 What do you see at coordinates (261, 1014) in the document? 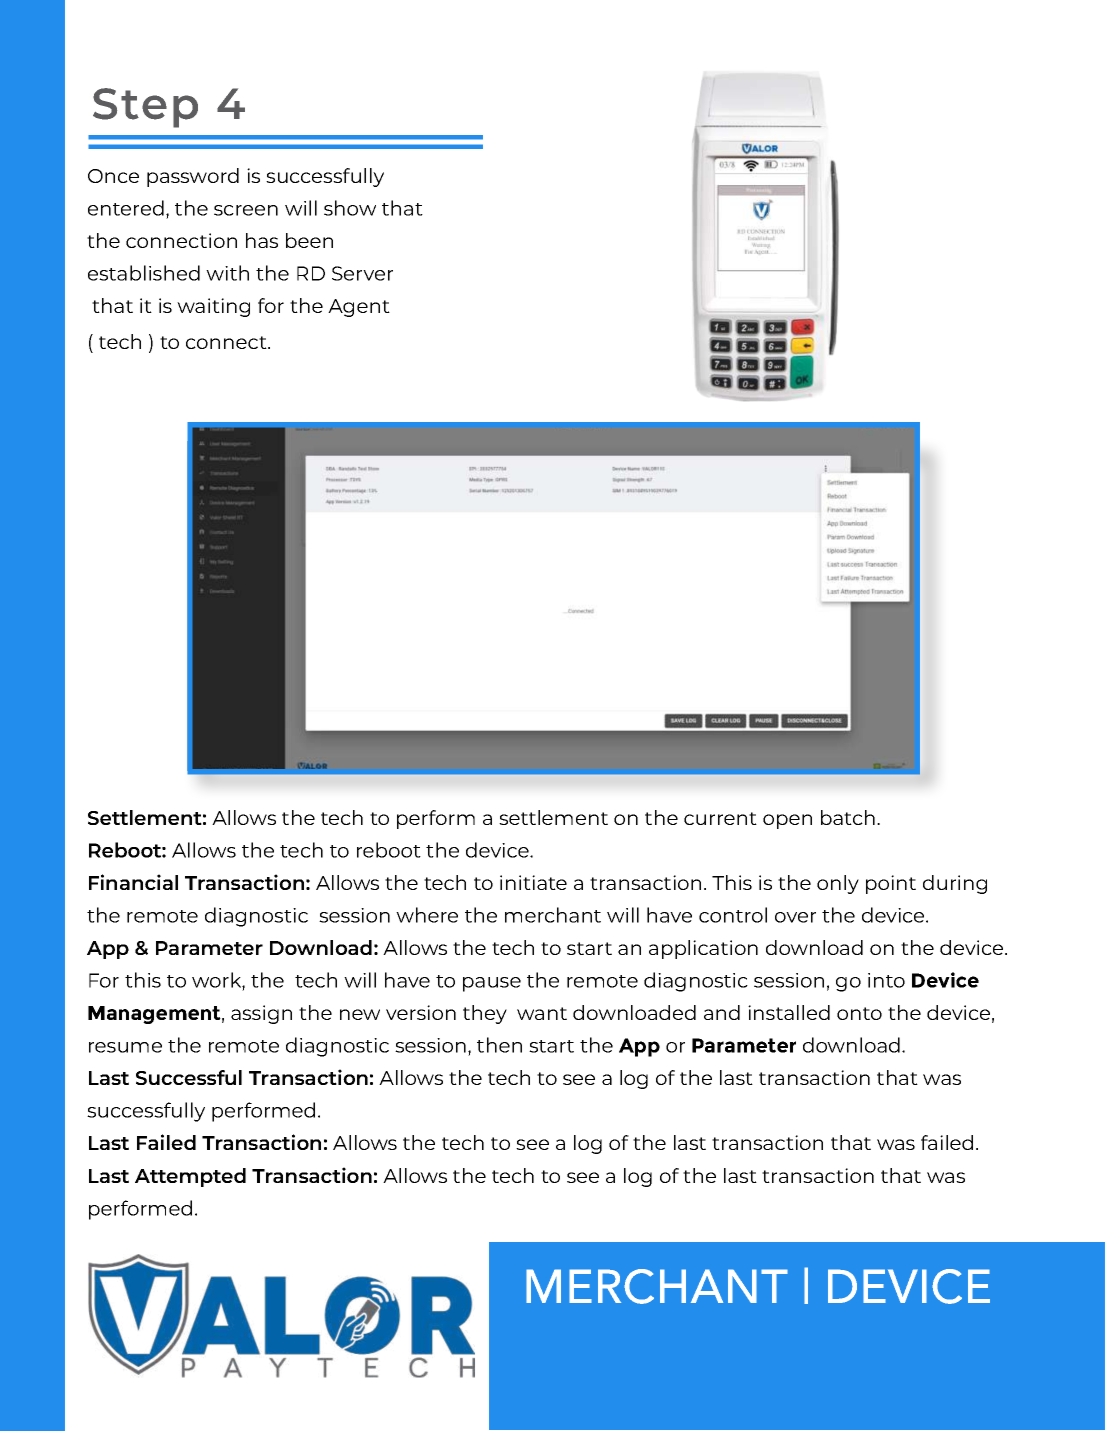
I see `assign` at bounding box center [261, 1014].
